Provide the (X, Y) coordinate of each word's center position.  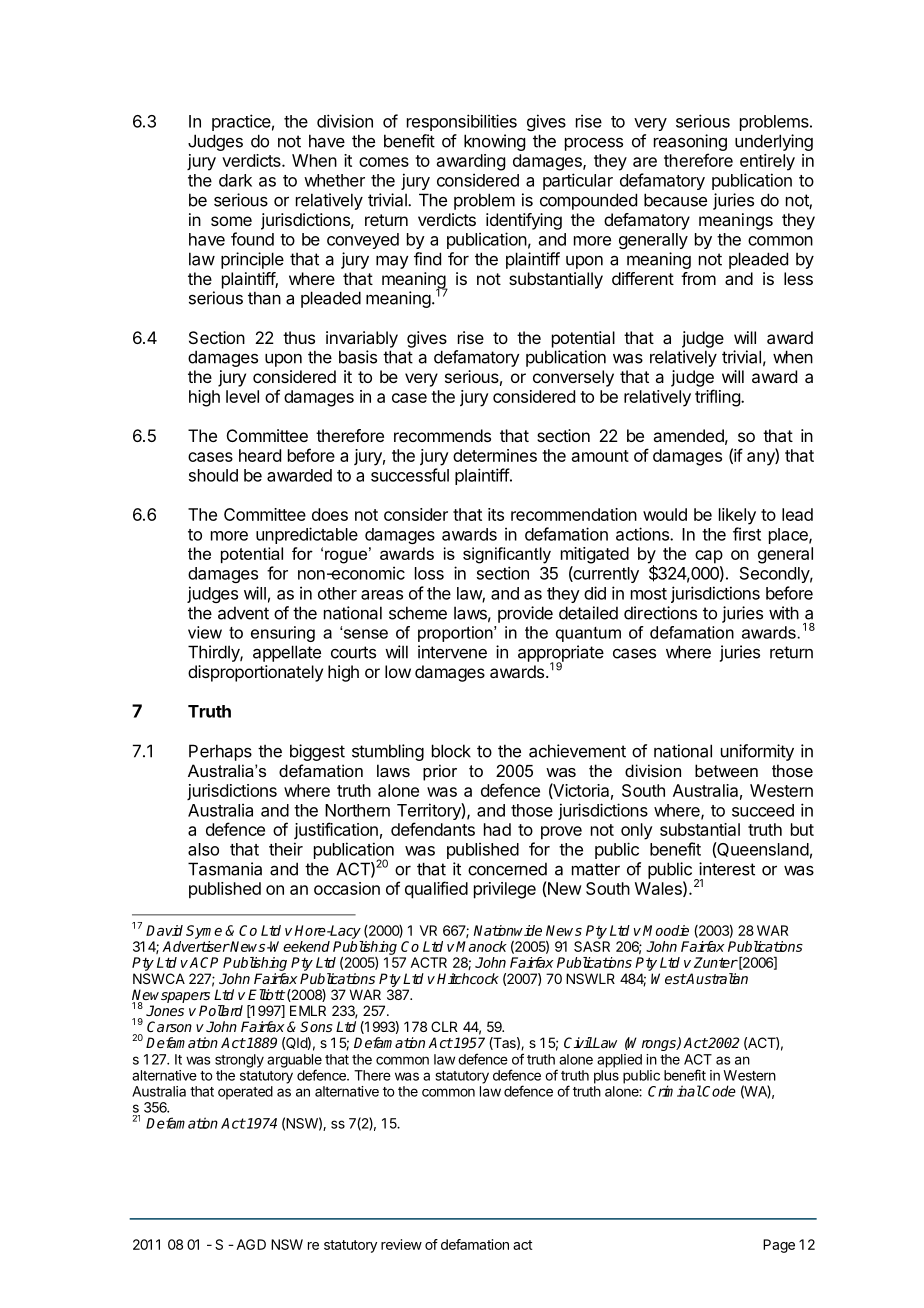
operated (245, 1093)
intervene (452, 652)
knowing (494, 142)
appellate (287, 653)
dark (235, 180)
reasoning (690, 144)
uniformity (757, 752)
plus (606, 1077)
